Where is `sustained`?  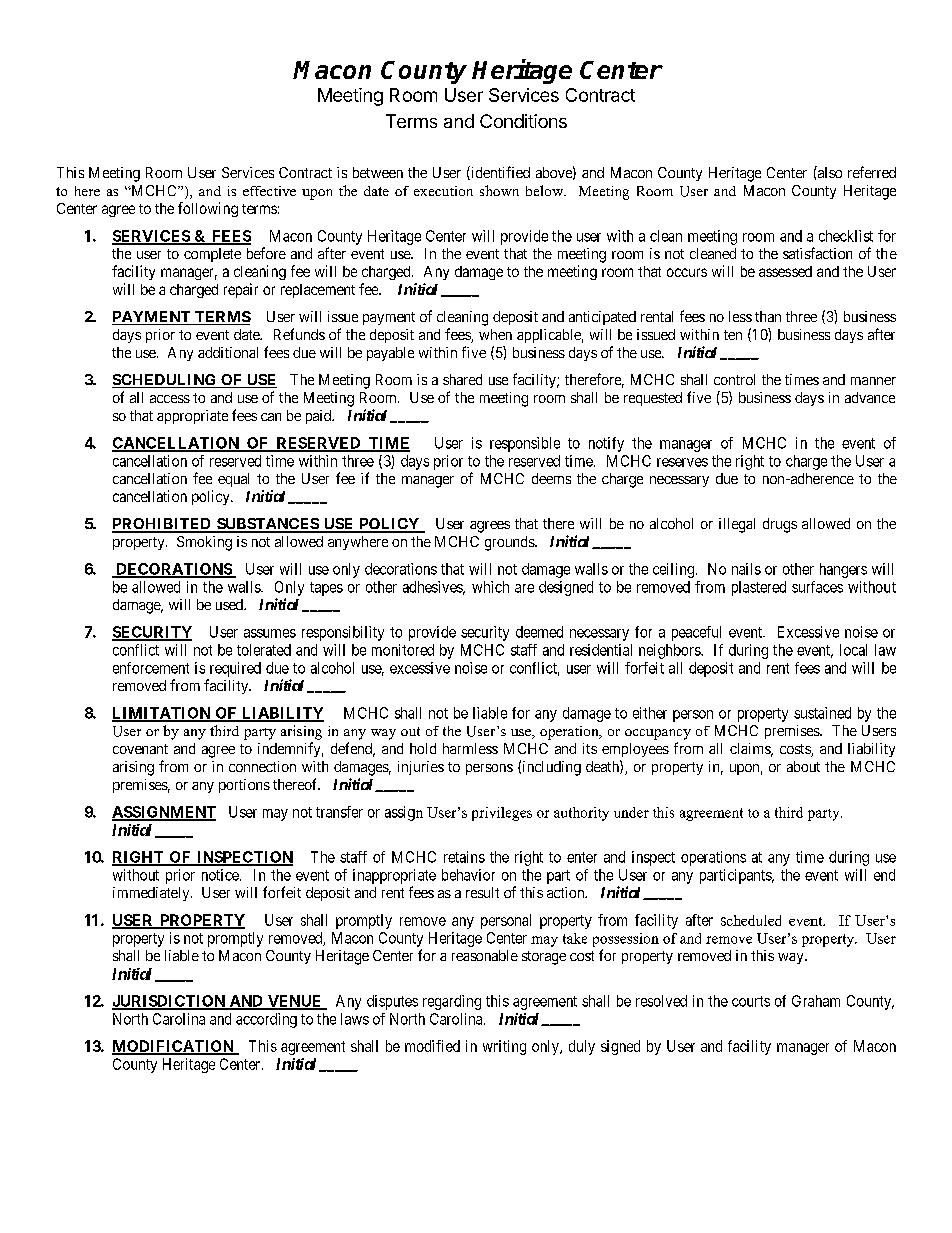 sustained is located at coordinates (822, 713).
